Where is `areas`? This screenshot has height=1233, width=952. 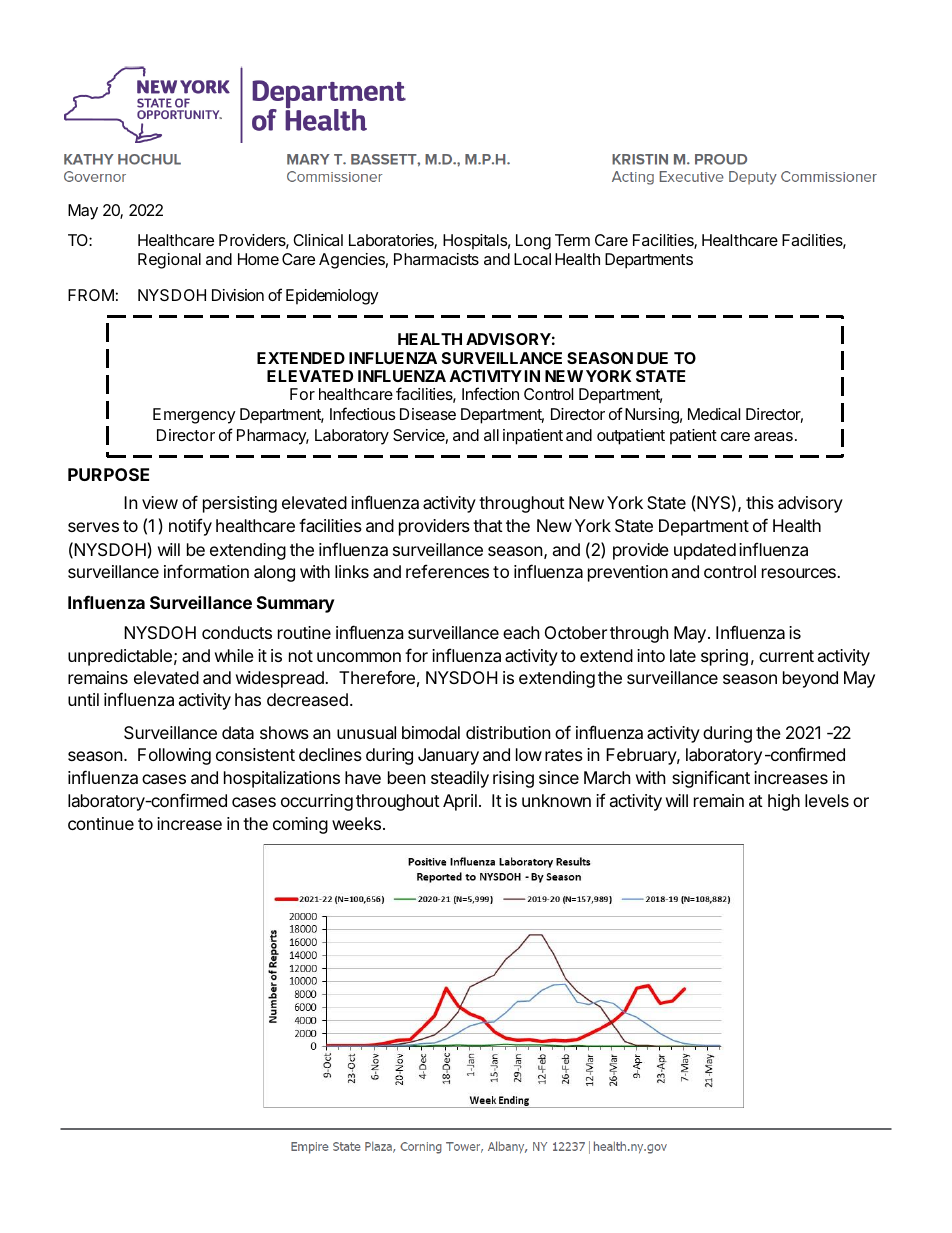
areas is located at coordinates (773, 436).
